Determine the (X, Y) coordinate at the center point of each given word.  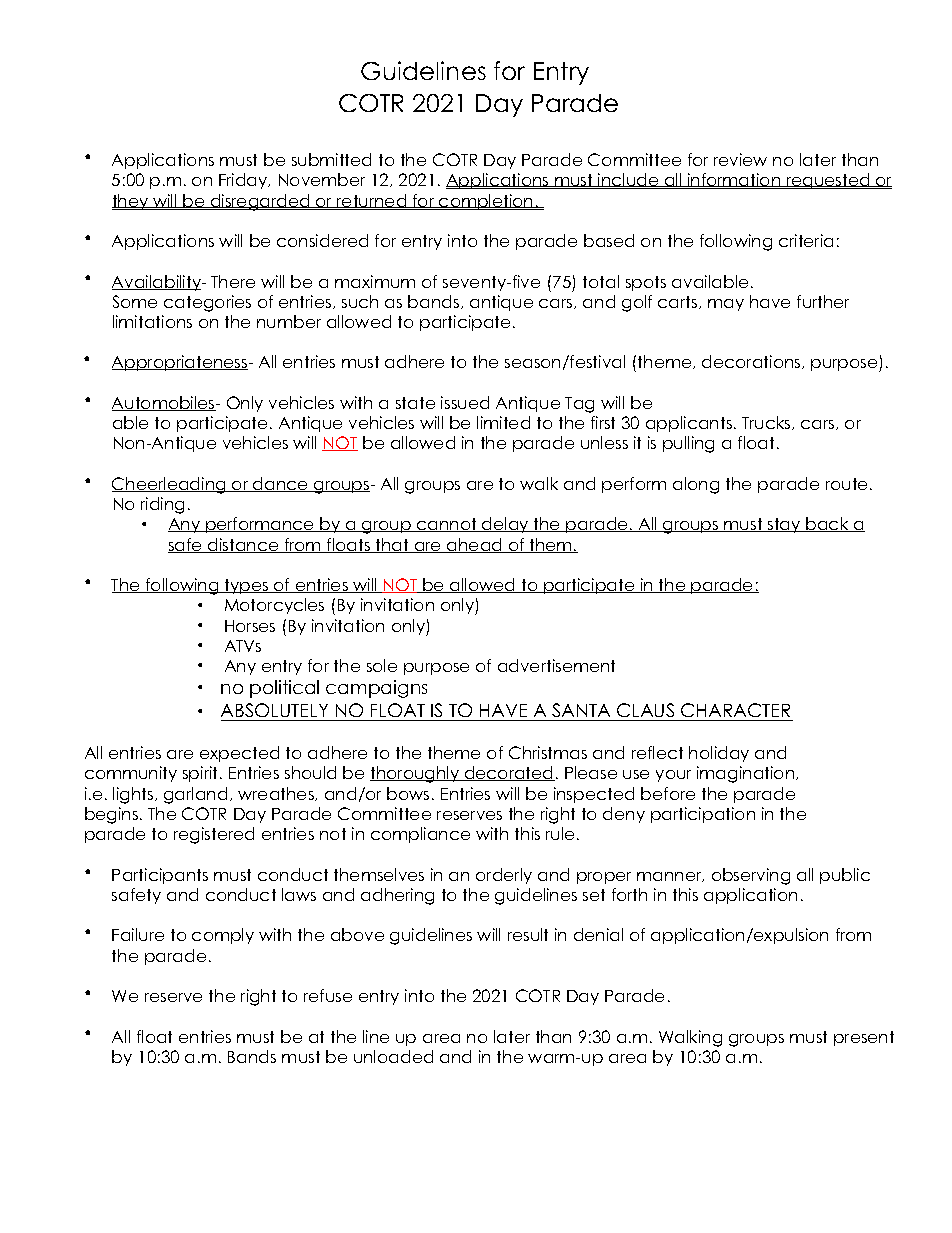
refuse (328, 995)
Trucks (767, 423)
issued (465, 402)
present (864, 1038)
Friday (244, 181)
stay (784, 525)
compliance (420, 835)
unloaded (393, 1056)
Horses (250, 626)
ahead (475, 545)
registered (214, 835)
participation (703, 815)
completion (486, 202)
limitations (152, 321)
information (734, 181)
